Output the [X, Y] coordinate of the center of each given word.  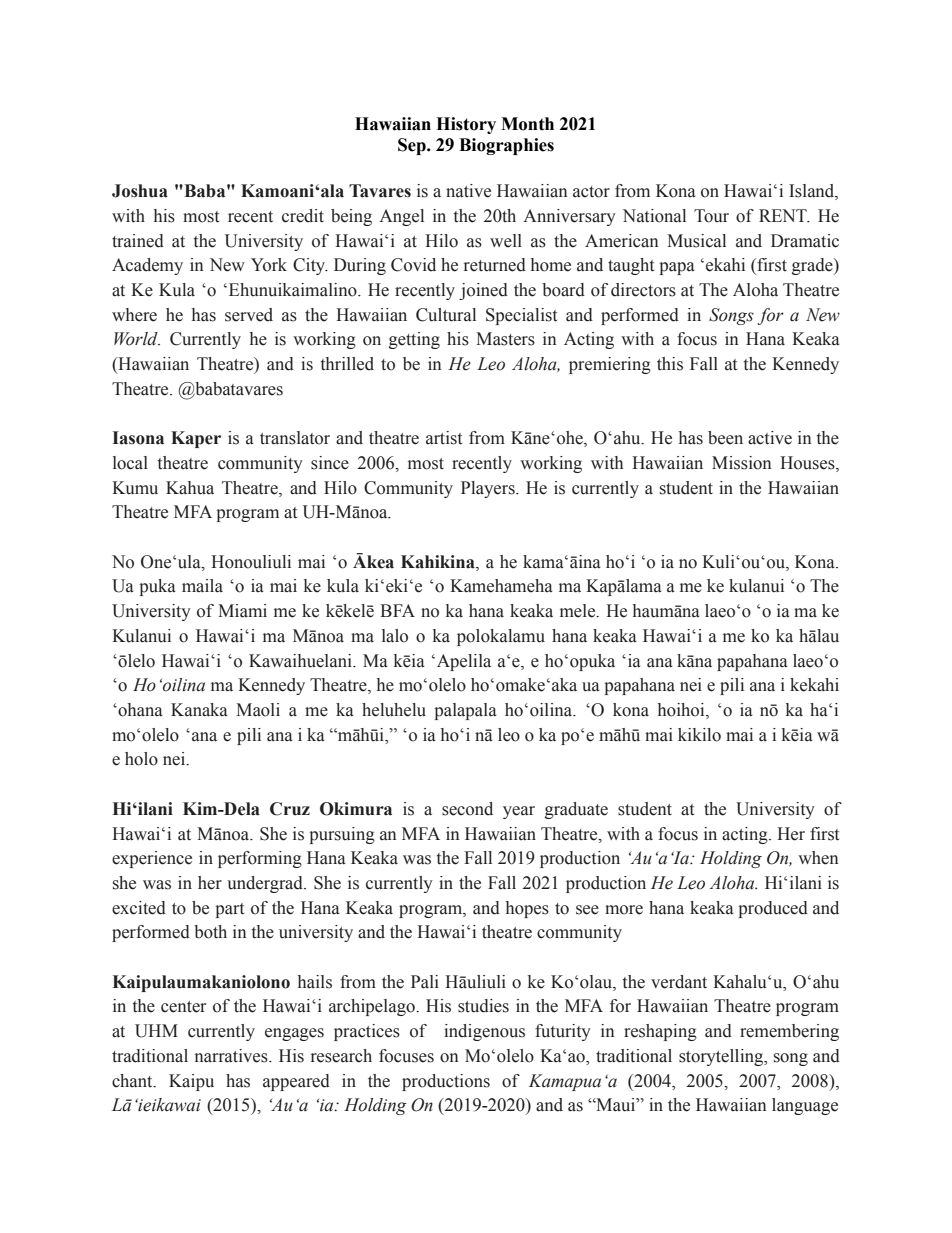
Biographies [506, 146]
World [137, 339]
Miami [242, 611]
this [670, 364]
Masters [505, 339]
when [818, 858]
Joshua [140, 191]
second [467, 809]
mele [579, 611]
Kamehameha [501, 586]
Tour [711, 216]
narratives [232, 1056]
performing [260, 859]
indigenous [484, 1032]
